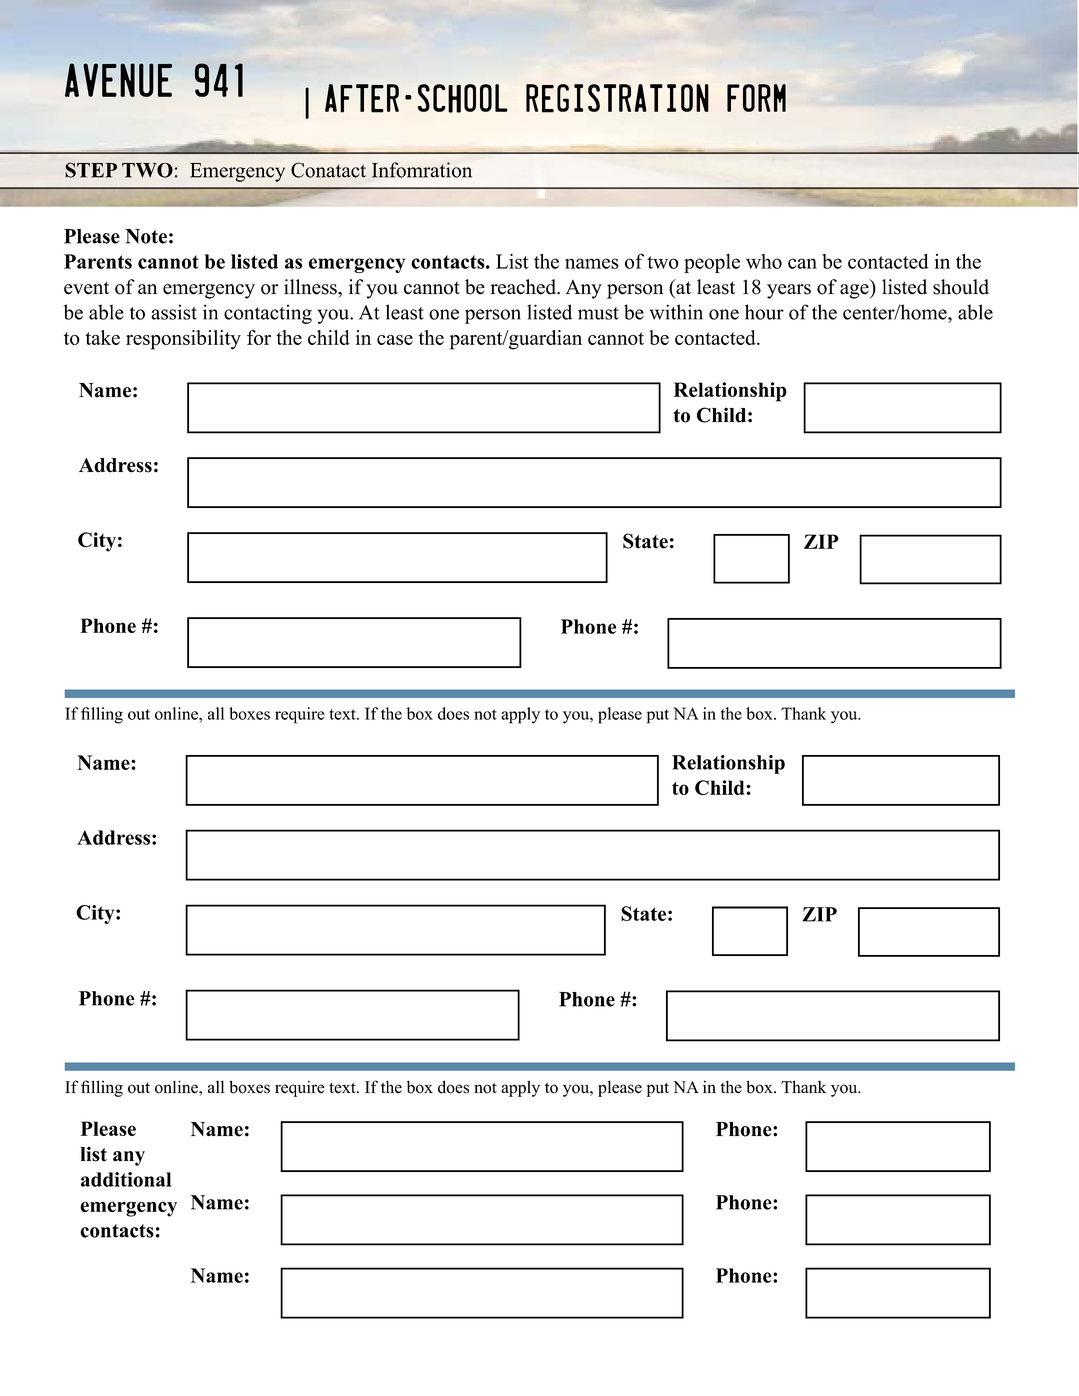  Describe the element at coordinates (524, 287) in the page. I see `reached` at that location.
